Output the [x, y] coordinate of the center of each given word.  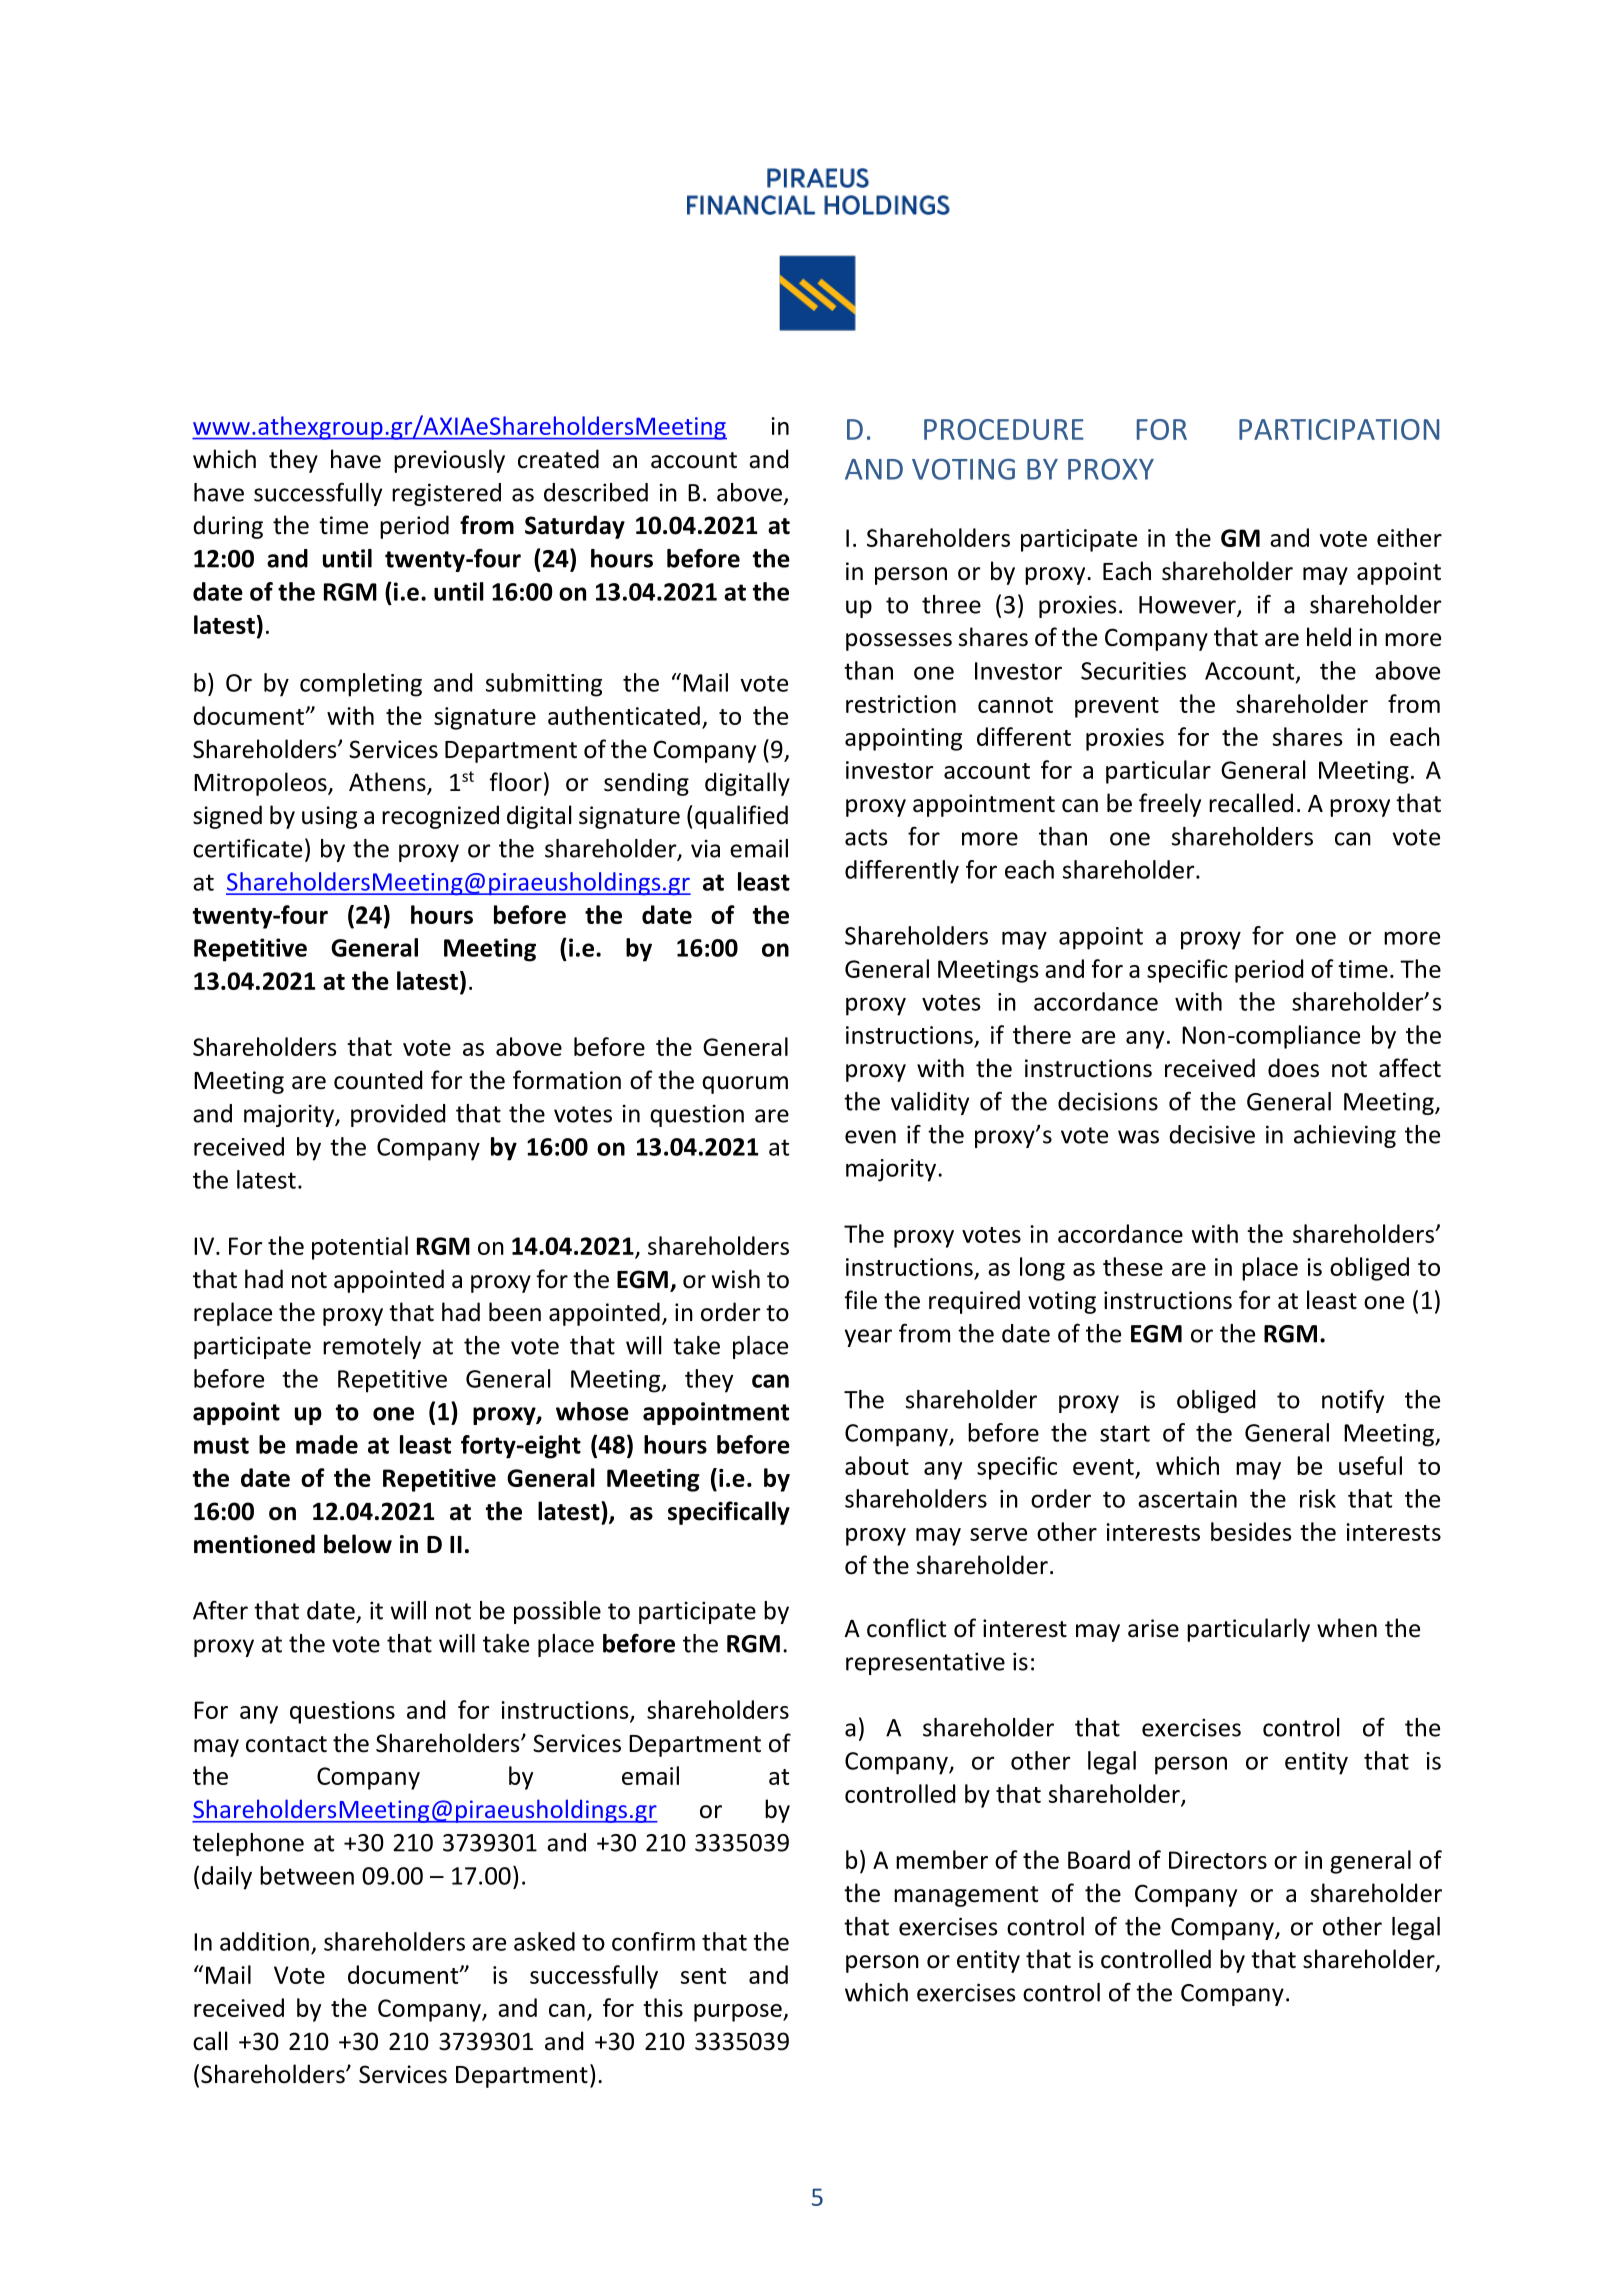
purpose [739, 2013]
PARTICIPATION [1339, 429]
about [877, 1465]
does [1293, 1068]
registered [446, 494]
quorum [745, 1085]
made [327, 1444]
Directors [1218, 1860]
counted [378, 1080]
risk [1318, 1498]
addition [264, 1941]
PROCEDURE [1004, 429]
